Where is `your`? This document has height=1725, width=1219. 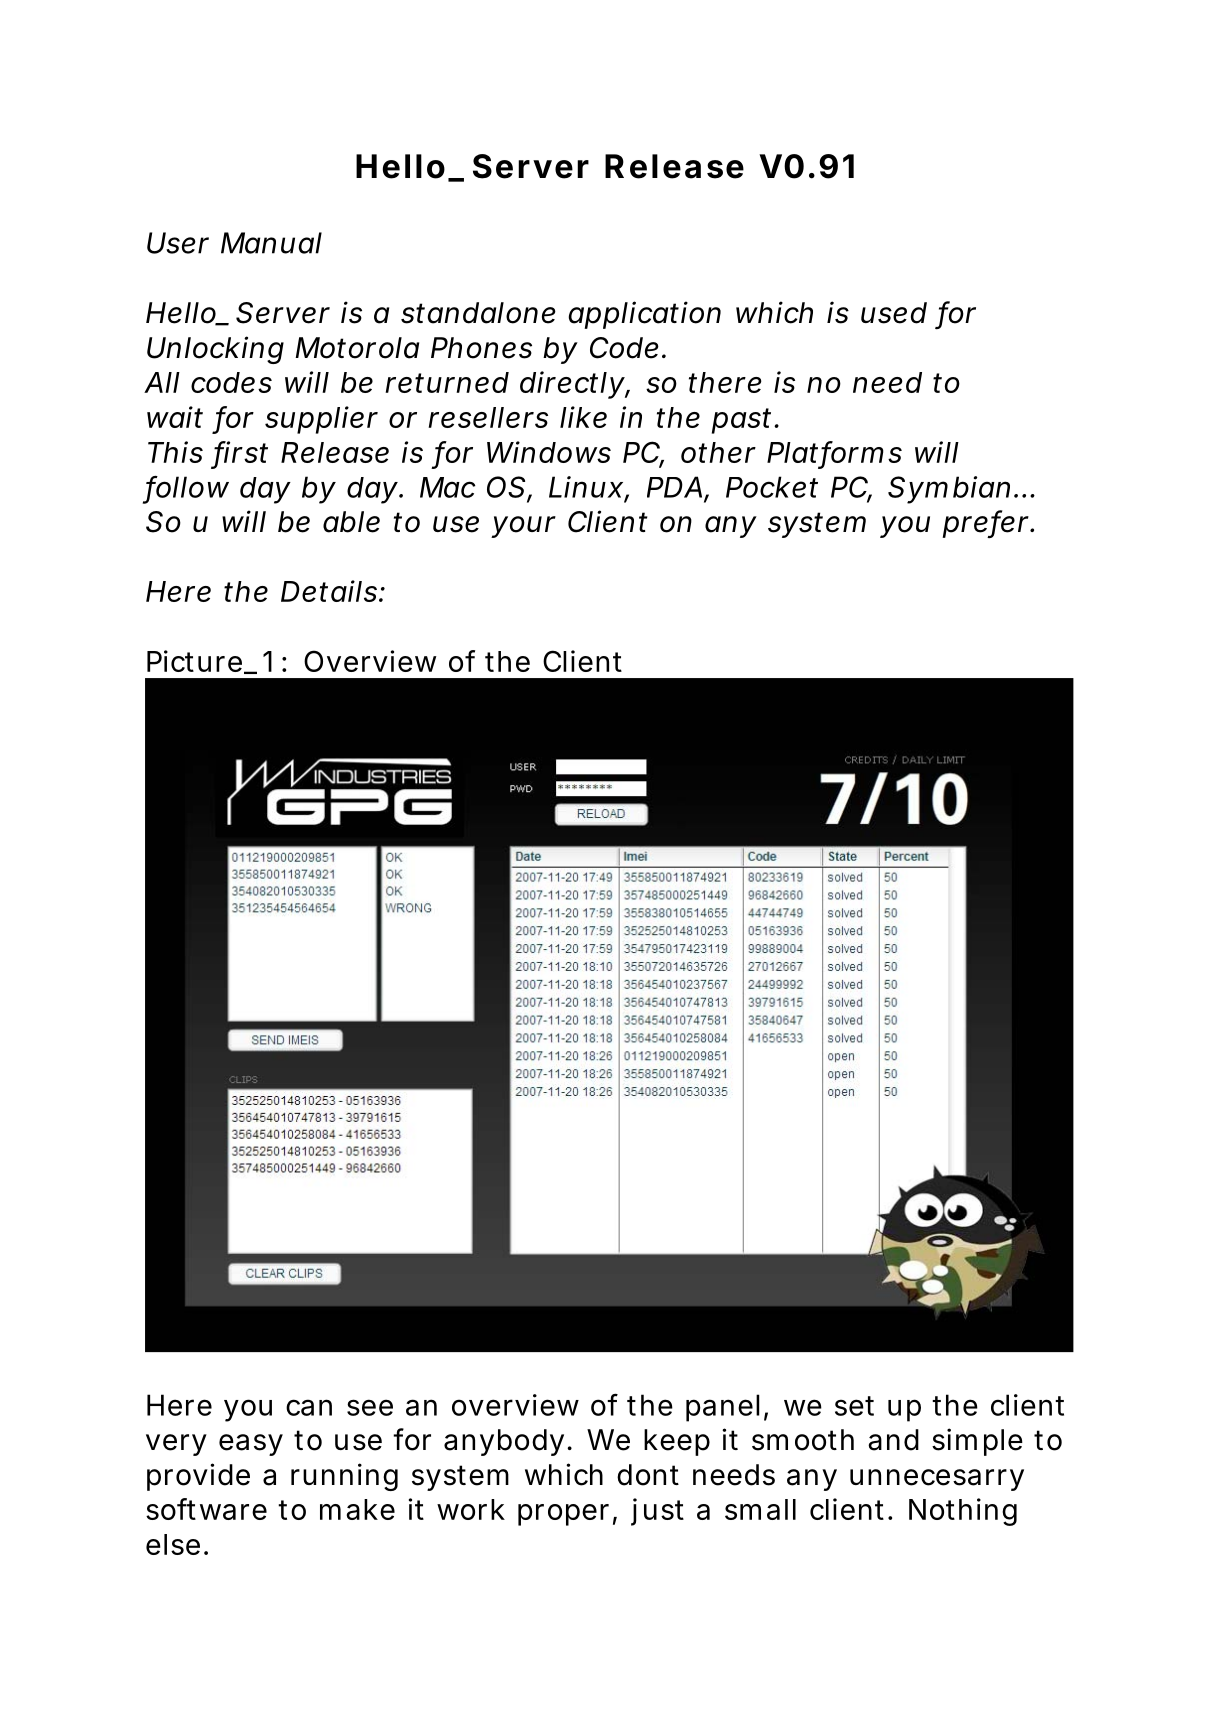 your is located at coordinates (523, 527).
